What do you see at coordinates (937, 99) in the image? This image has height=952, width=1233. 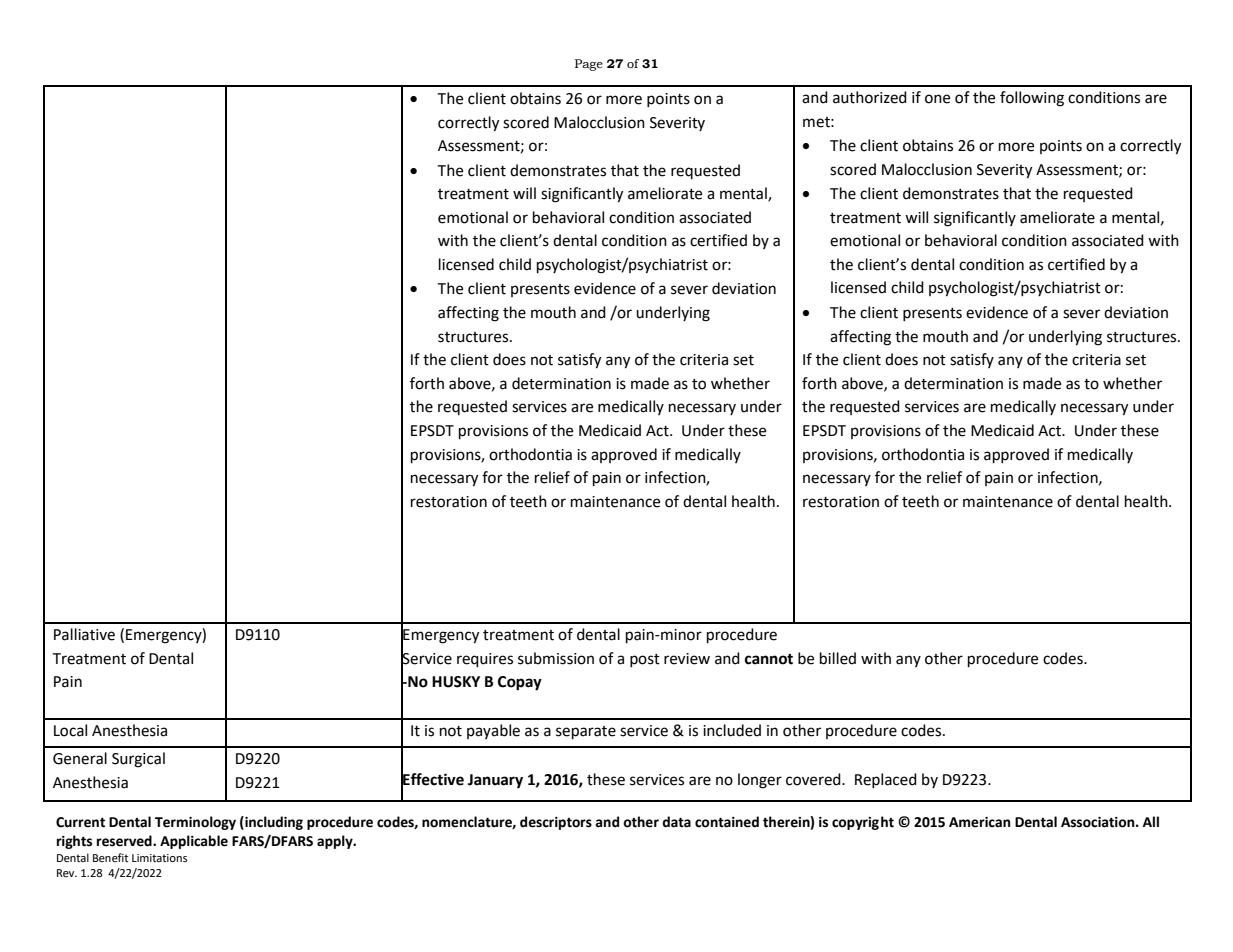 I see `one` at bounding box center [937, 99].
